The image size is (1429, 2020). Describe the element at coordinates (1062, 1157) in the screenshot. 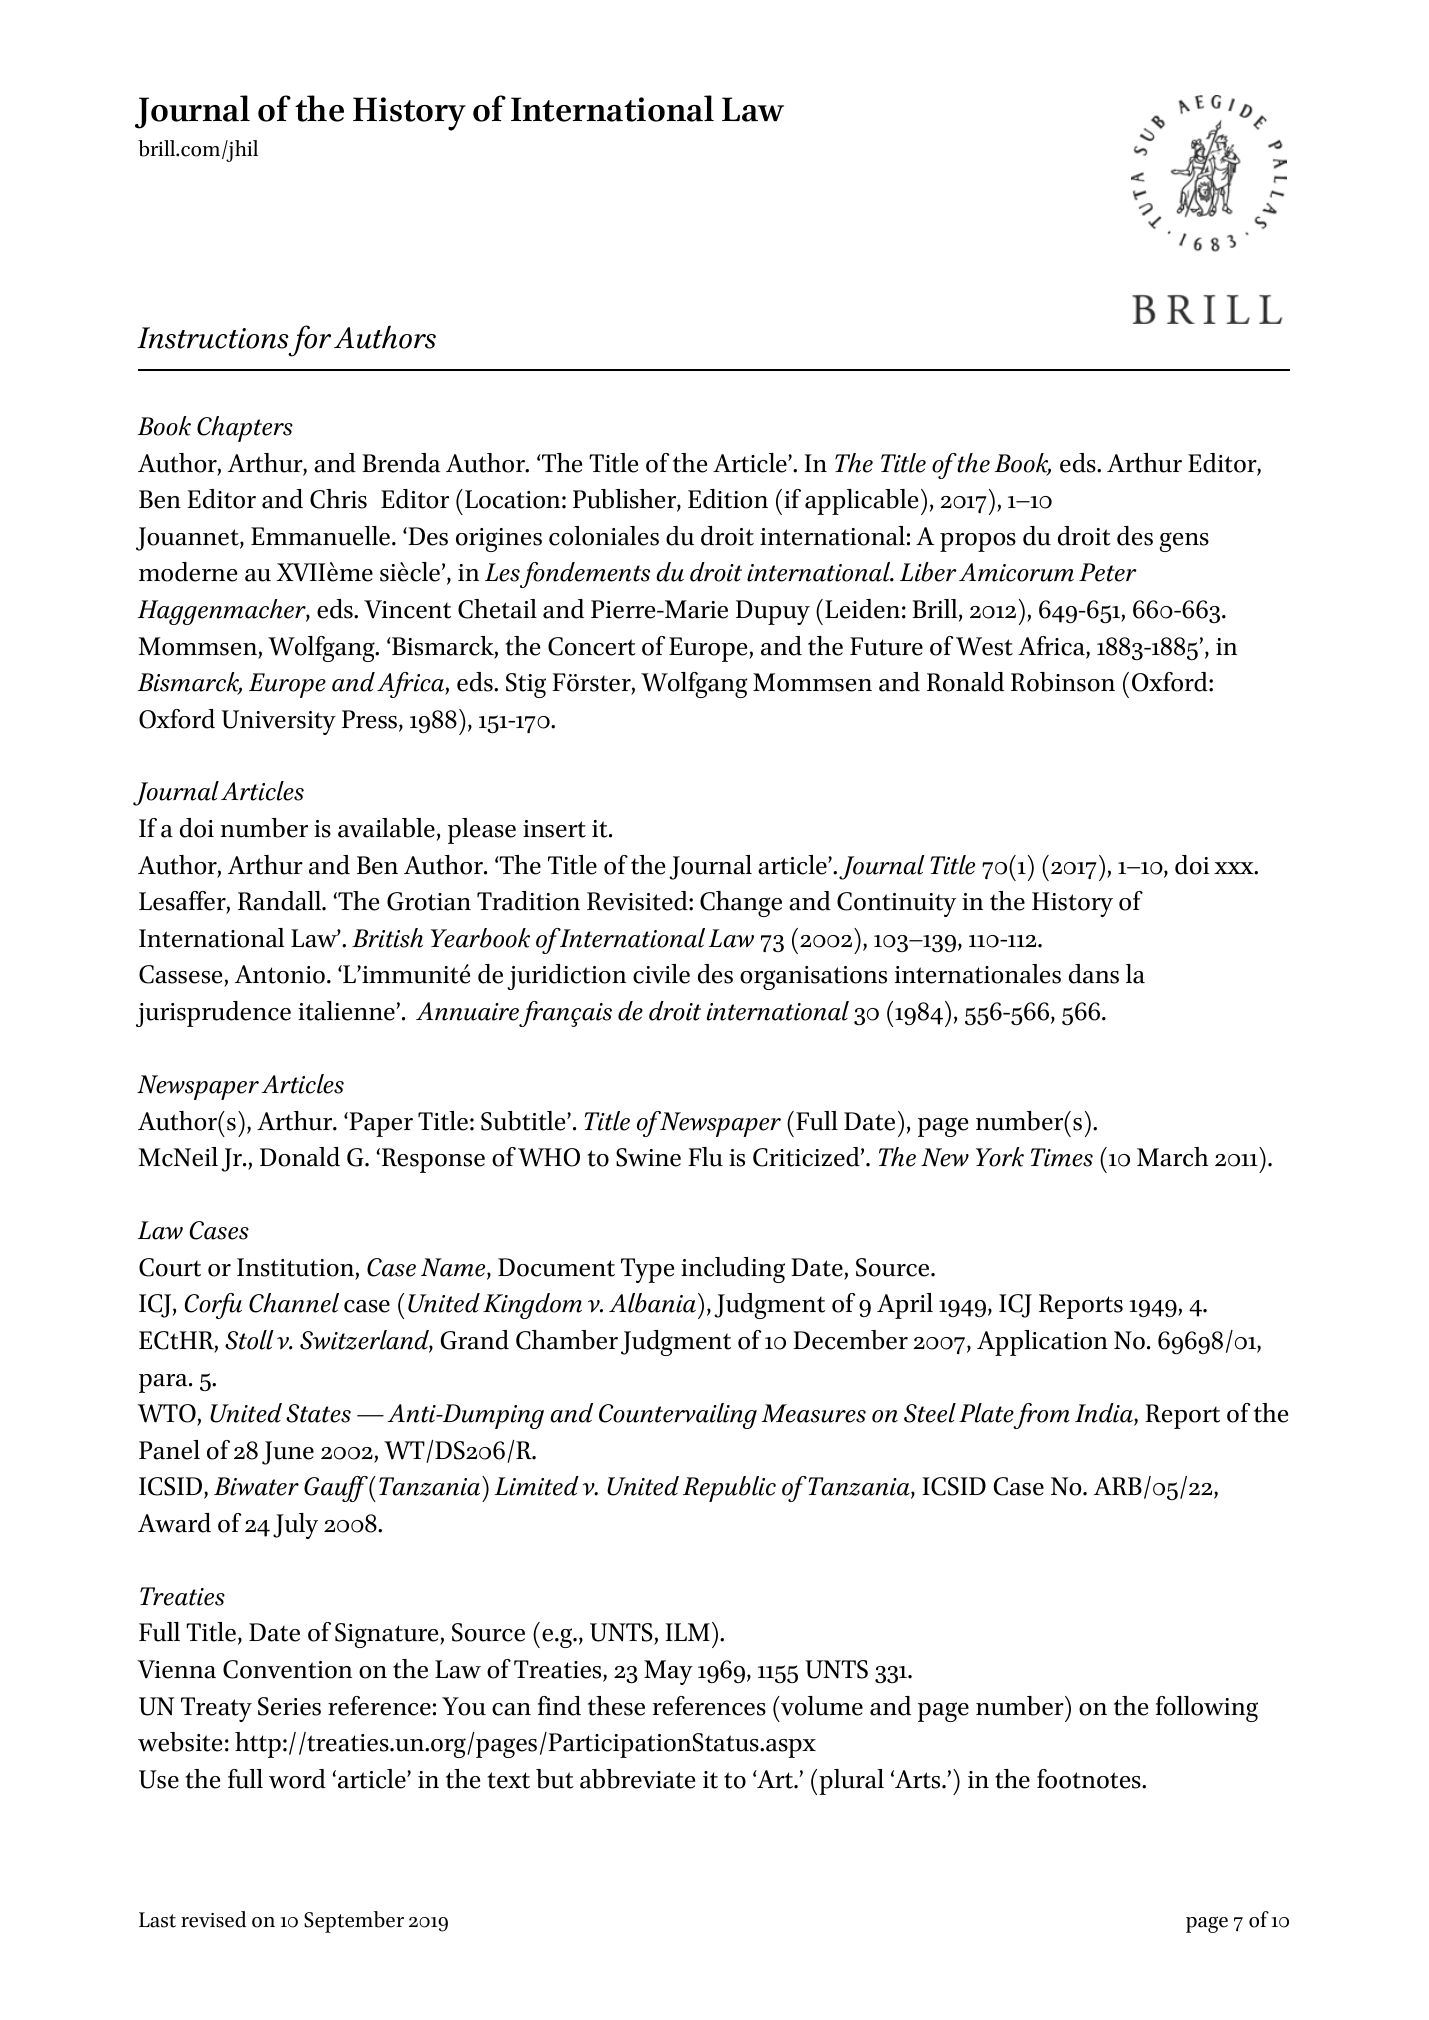

I see `Times` at that location.
